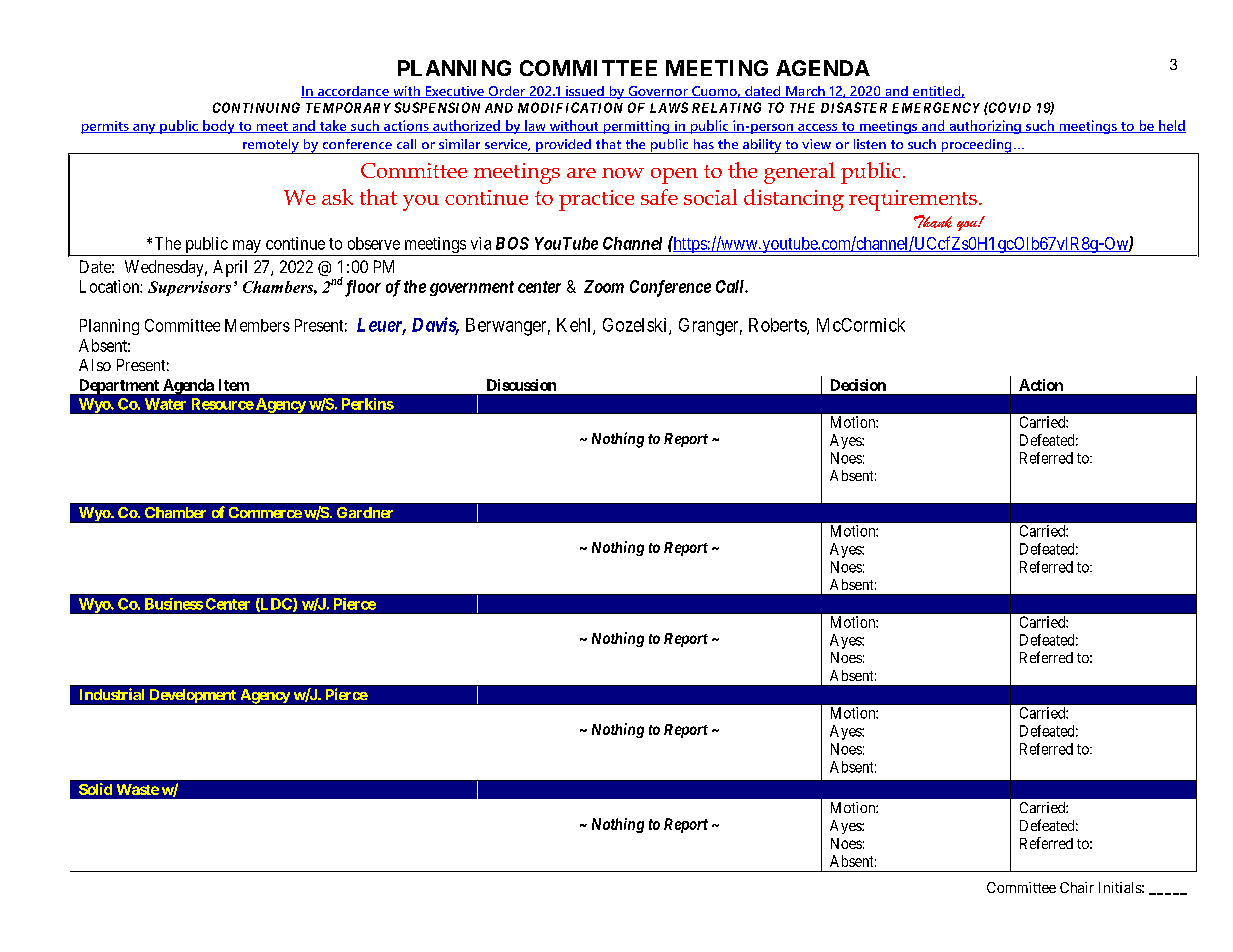 The width and height of the screenshot is (1233, 952). What do you see at coordinates (365, 512) in the screenshot?
I see `Gardner` at bounding box center [365, 512].
